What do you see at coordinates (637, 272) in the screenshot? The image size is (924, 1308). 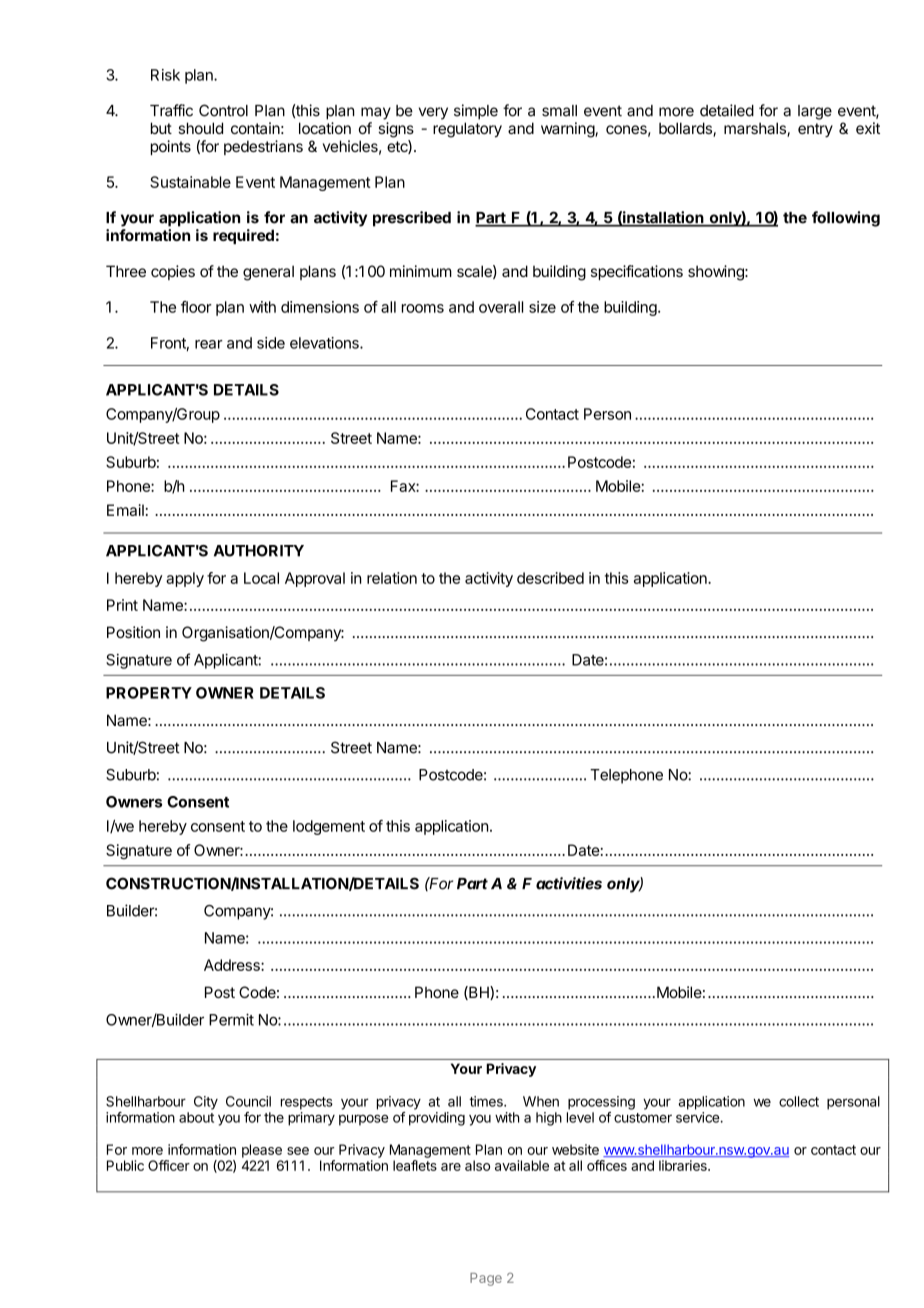 I see `specifications` at bounding box center [637, 272].
